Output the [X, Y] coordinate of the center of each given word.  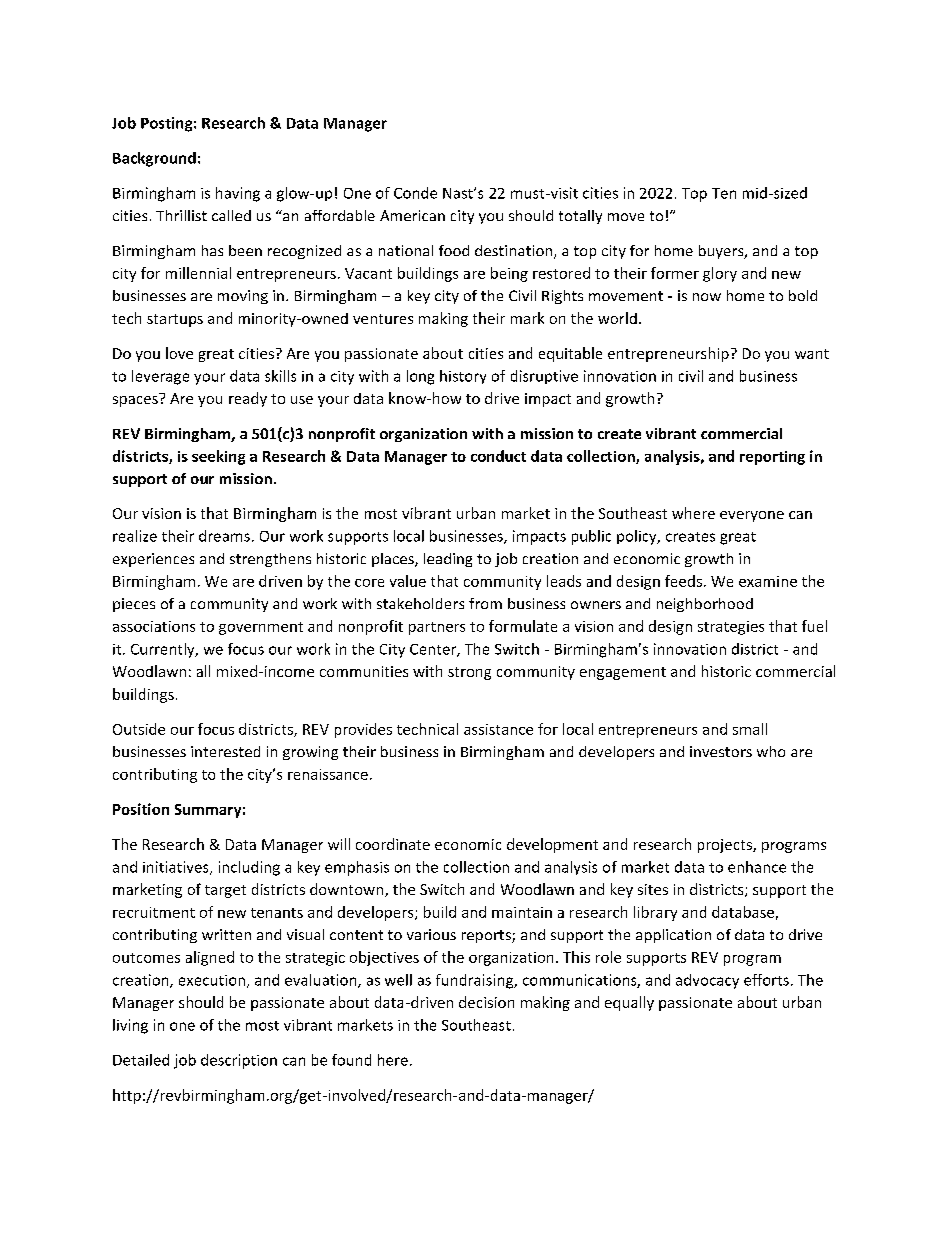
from [485, 603]
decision [486, 1002]
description [239, 1061]
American [412, 215]
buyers [722, 252]
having [238, 194]
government [261, 628]
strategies [731, 628]
